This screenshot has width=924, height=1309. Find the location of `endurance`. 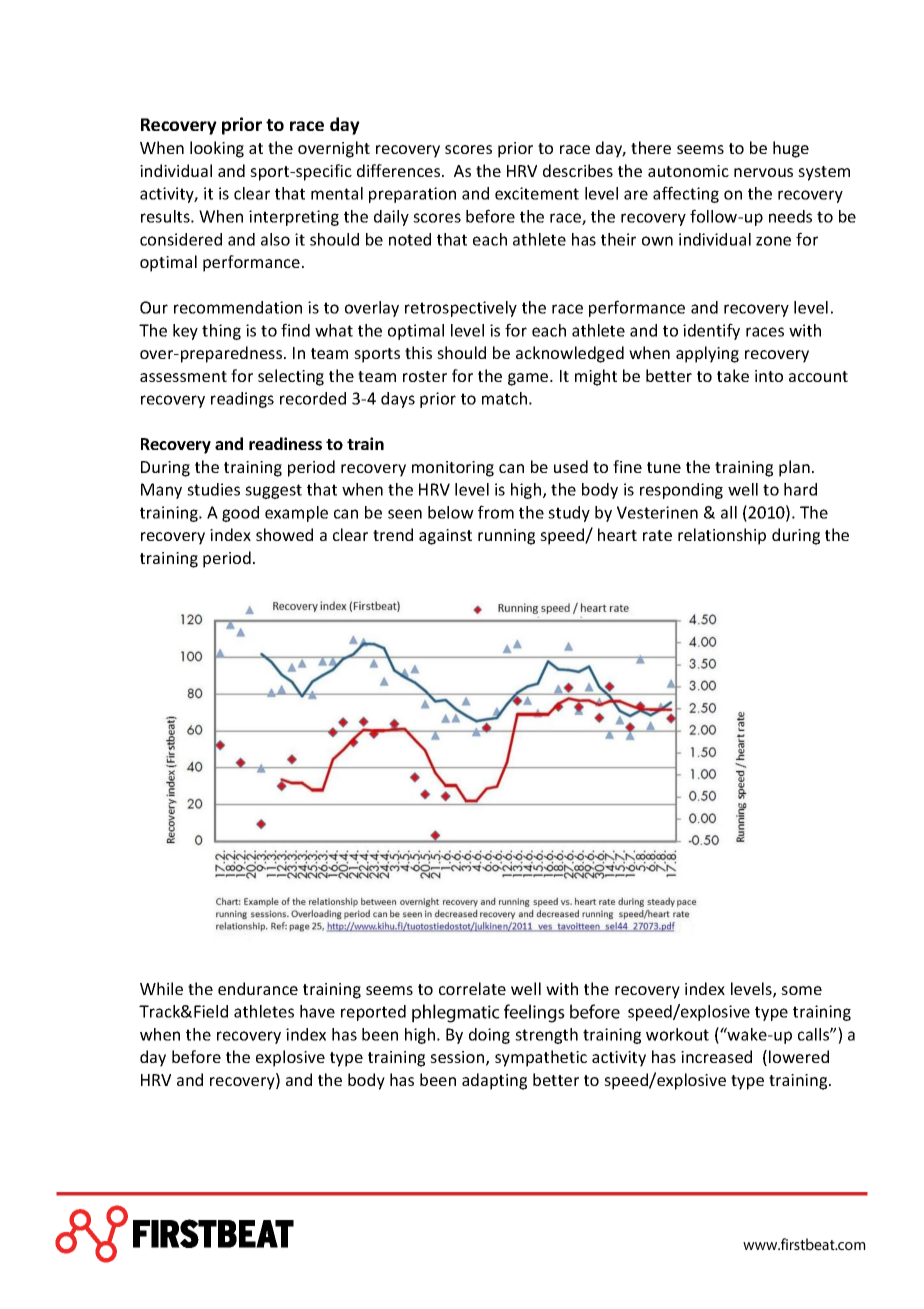

endurance is located at coordinates (258, 988).
